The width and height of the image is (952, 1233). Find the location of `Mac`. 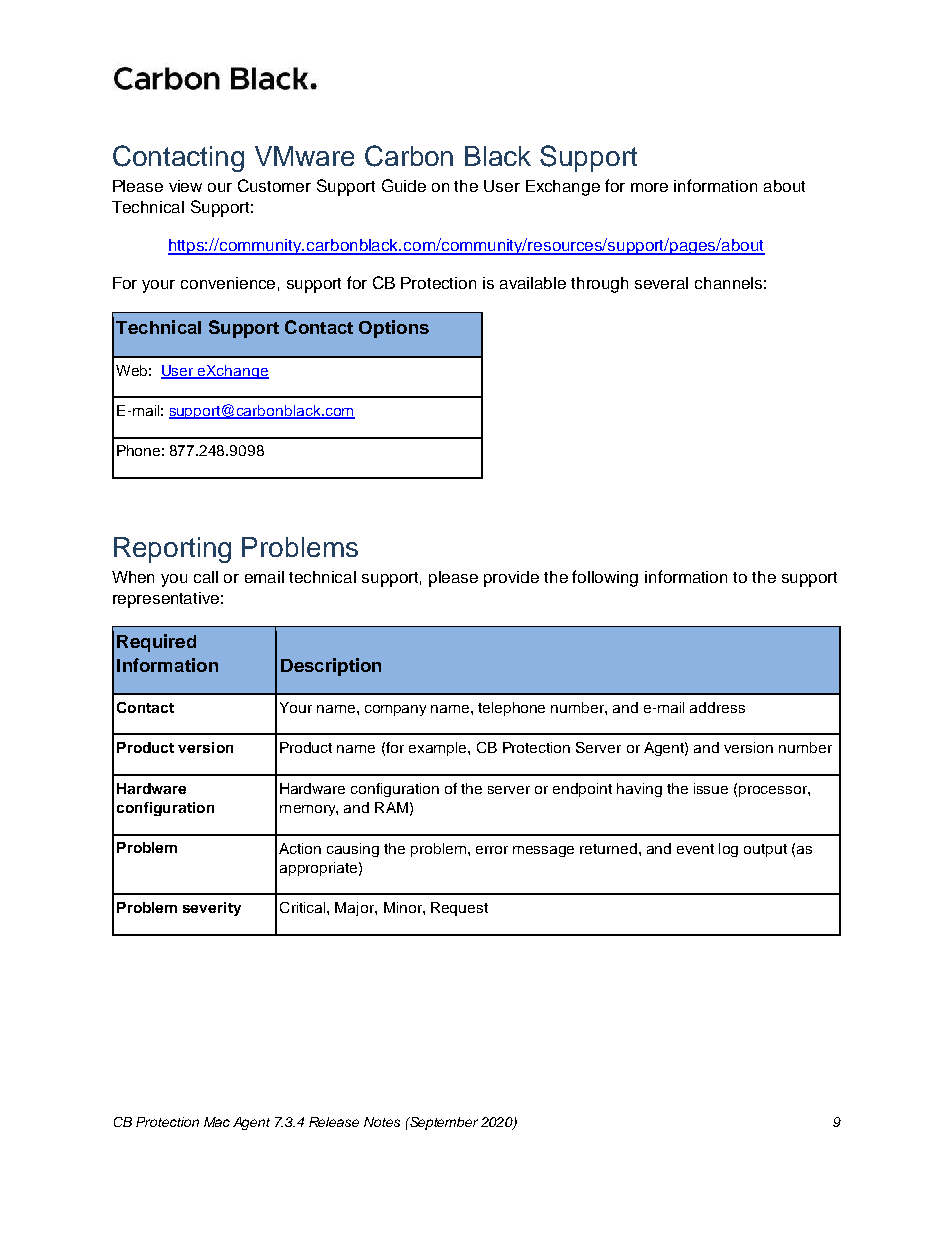

Mac is located at coordinates (217, 1122).
